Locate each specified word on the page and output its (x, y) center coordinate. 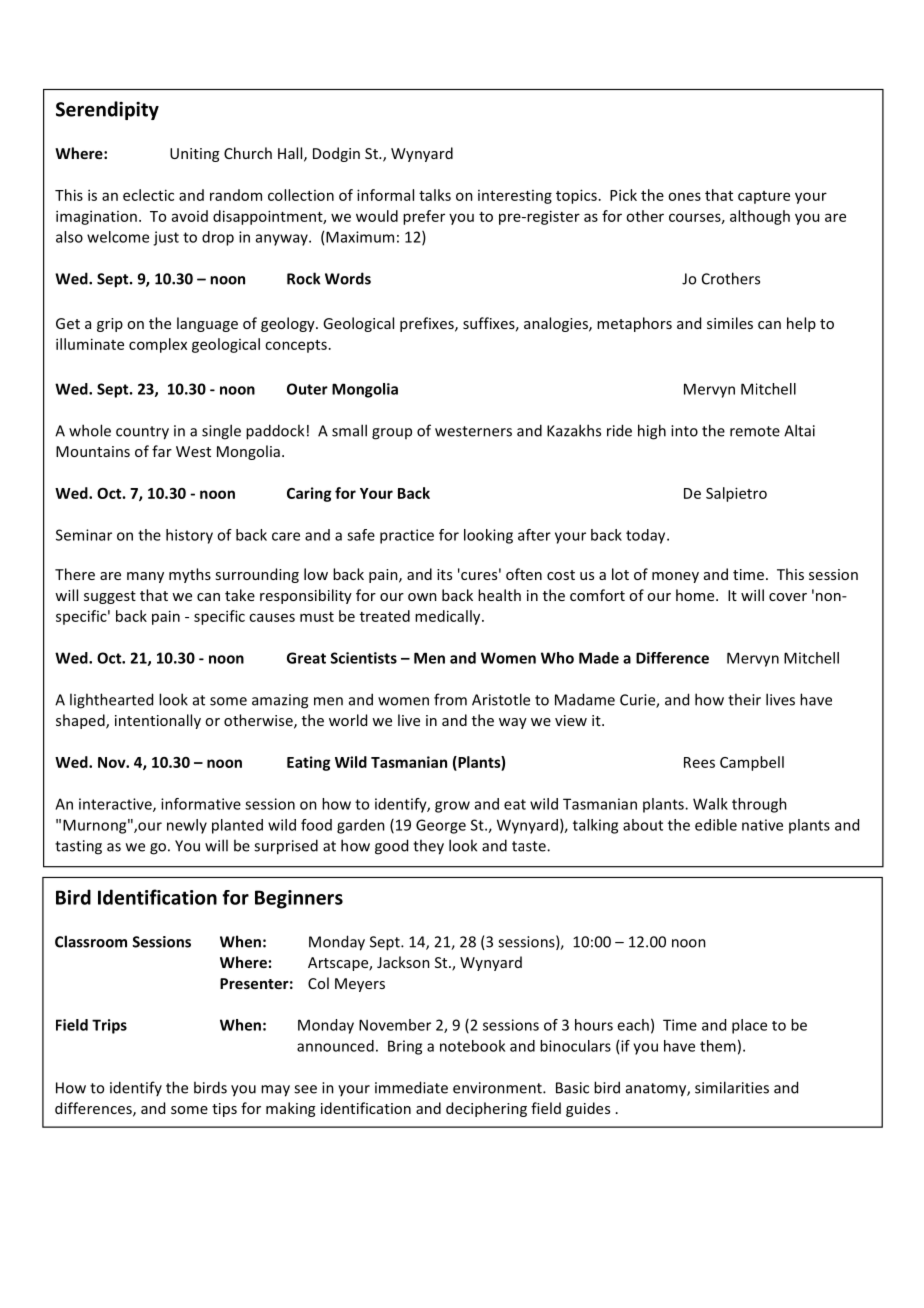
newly (187, 826)
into (684, 431)
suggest (110, 597)
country (142, 433)
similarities (732, 1087)
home (696, 595)
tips (224, 1110)
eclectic (148, 195)
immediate (411, 1087)
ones (684, 196)
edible (716, 825)
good (391, 847)
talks (435, 195)
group (392, 434)
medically (449, 617)
